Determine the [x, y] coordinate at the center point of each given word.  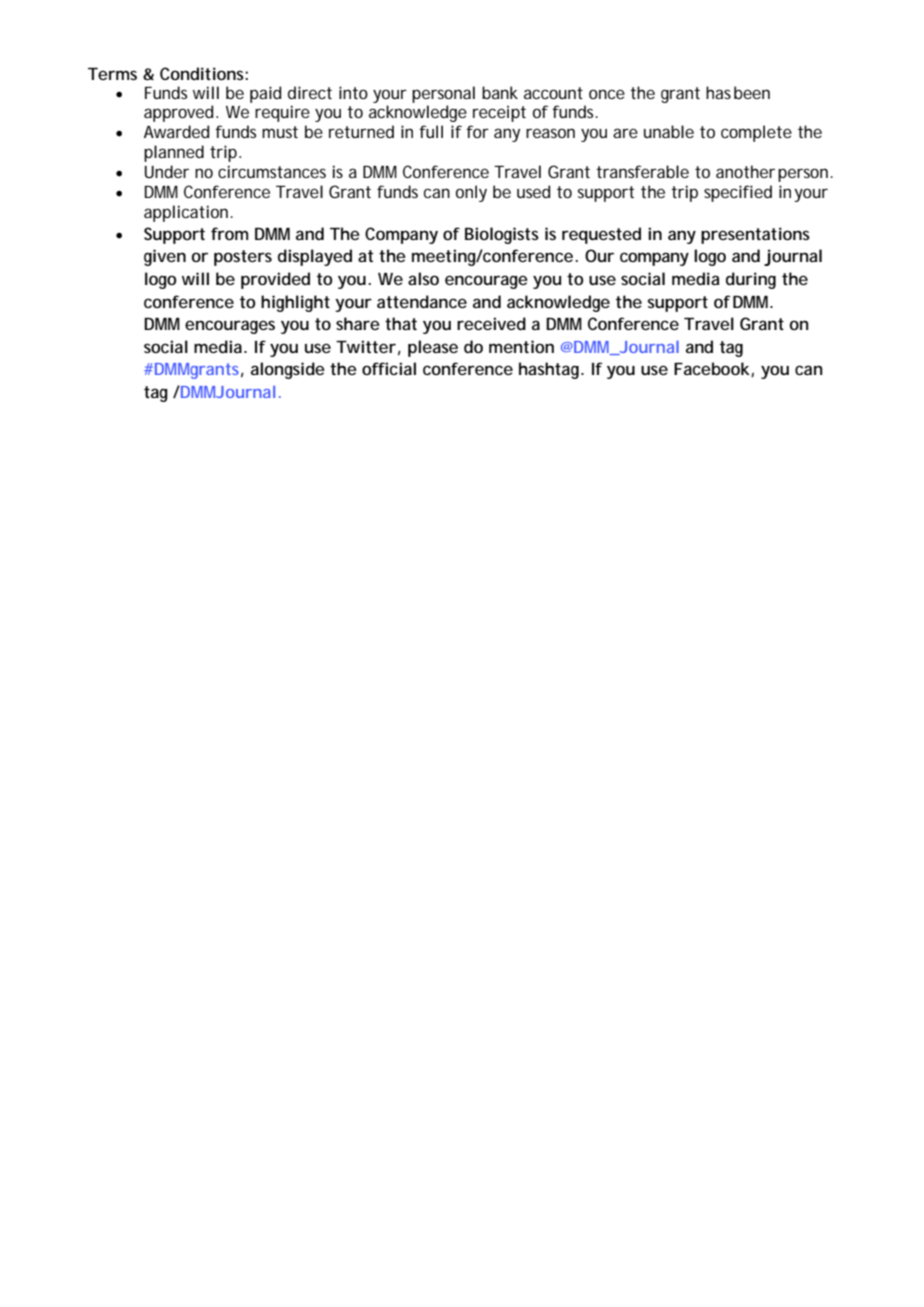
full [431, 131]
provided [275, 280]
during [751, 280]
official [389, 368]
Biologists [502, 235]
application [187, 213]
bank [500, 92]
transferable [642, 171]
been [752, 92]
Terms [112, 74]
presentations [755, 235]
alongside [288, 370]
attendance [422, 301]
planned [174, 153]
